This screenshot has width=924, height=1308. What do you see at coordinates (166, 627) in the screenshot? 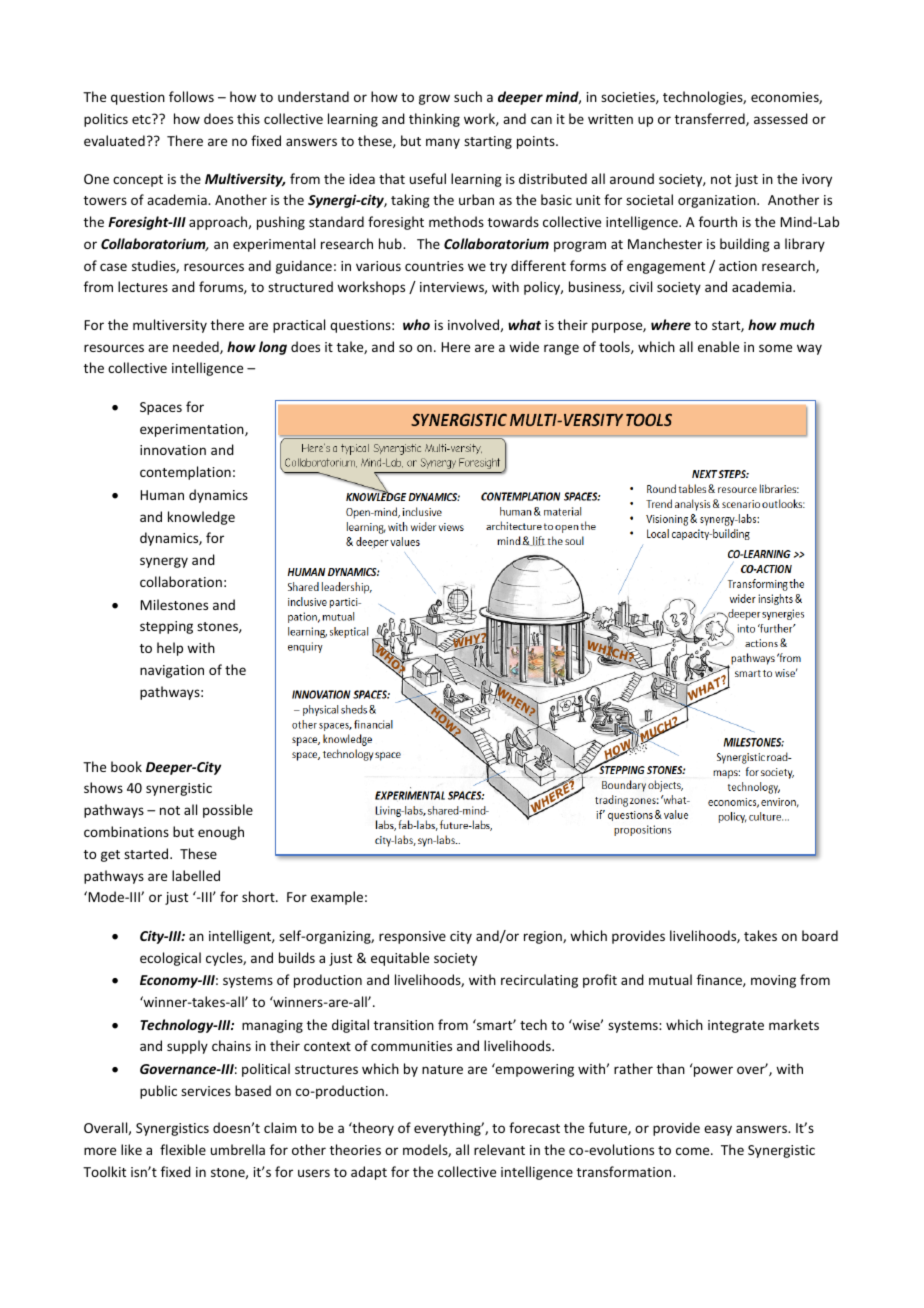
I see `stepping` at bounding box center [166, 627].
